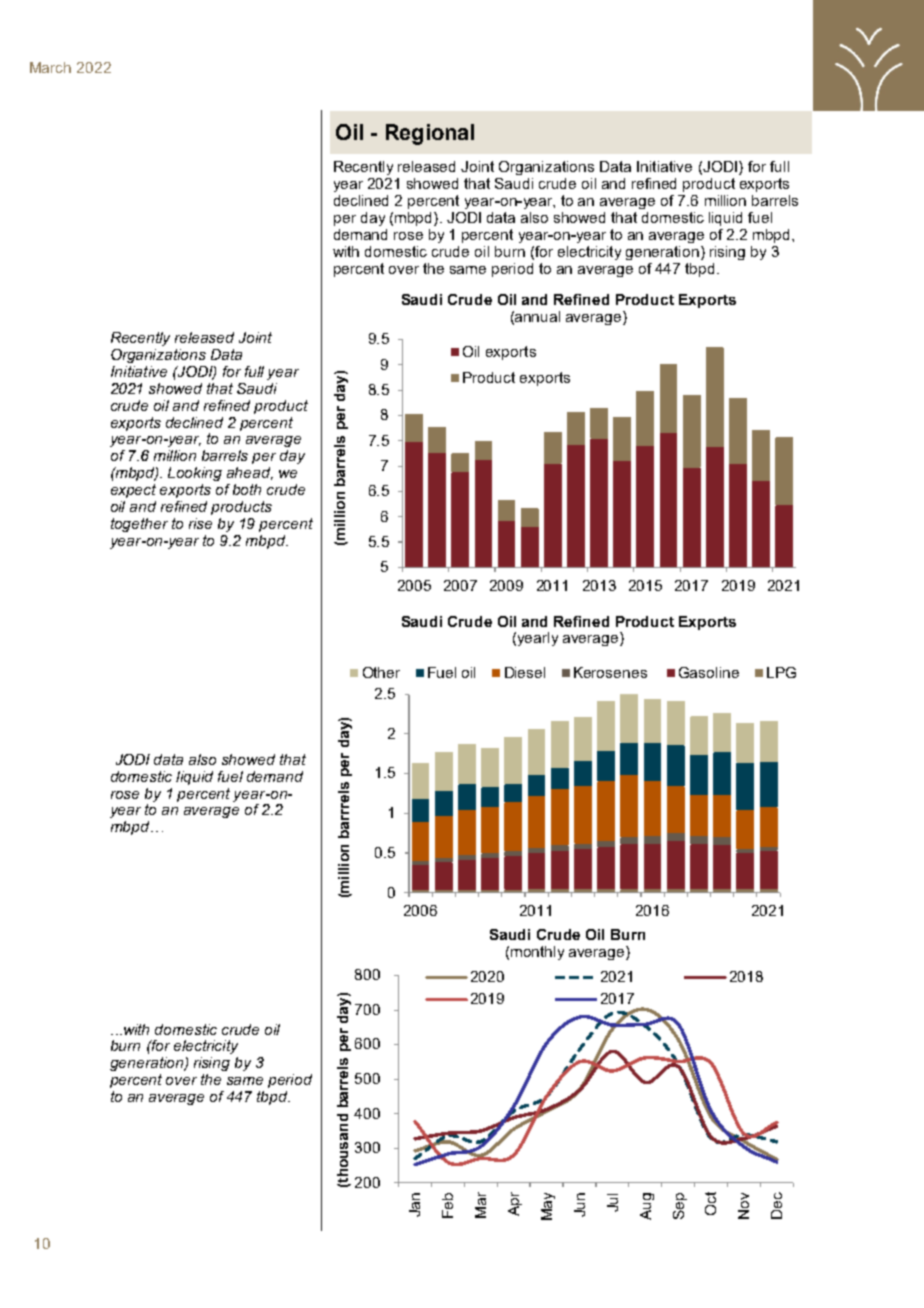  I want to click on Other, so click(381, 672).
